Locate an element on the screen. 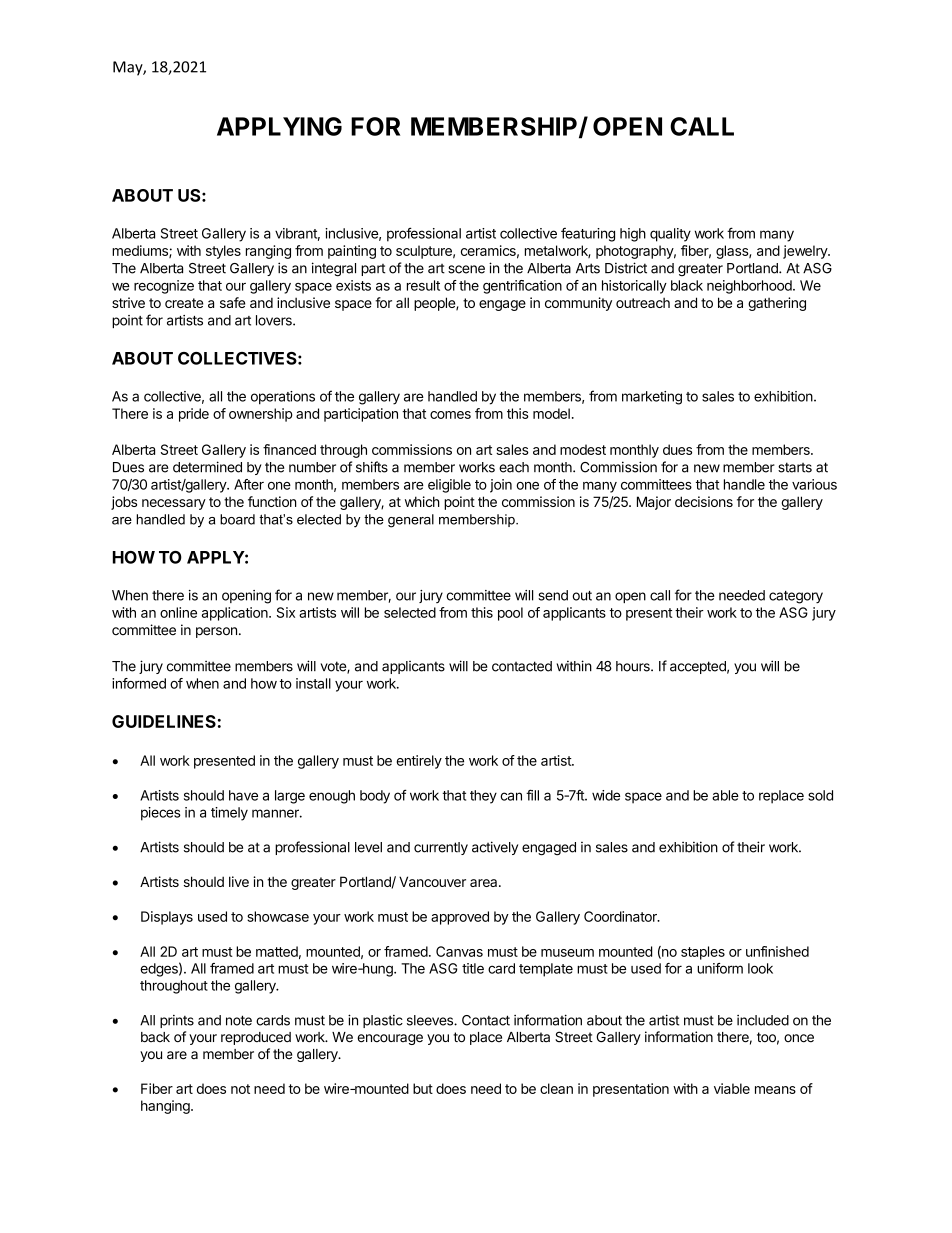 The image size is (952, 1233). pool is located at coordinates (510, 614).
